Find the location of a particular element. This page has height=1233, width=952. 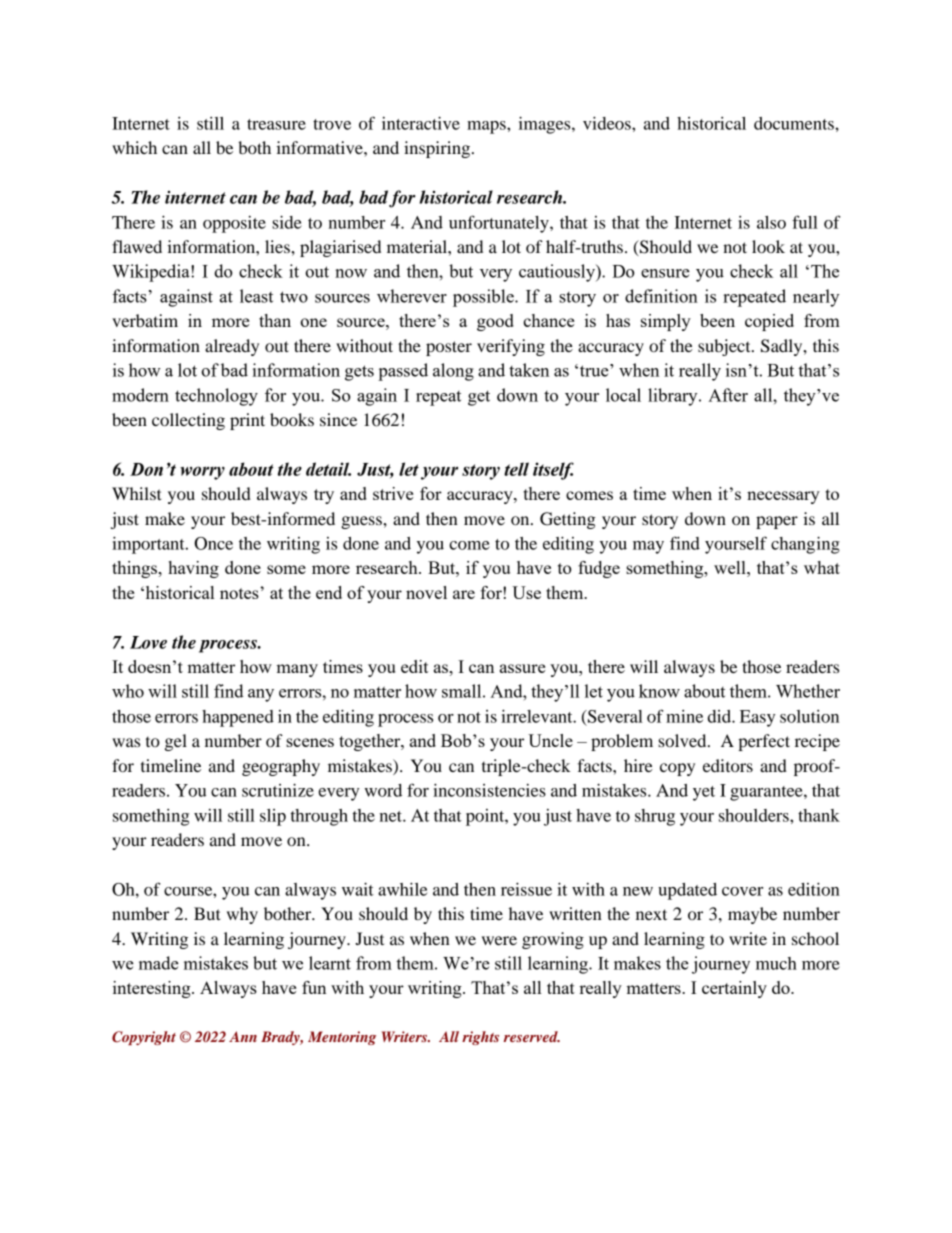

inspiring is located at coordinates (437, 149).
